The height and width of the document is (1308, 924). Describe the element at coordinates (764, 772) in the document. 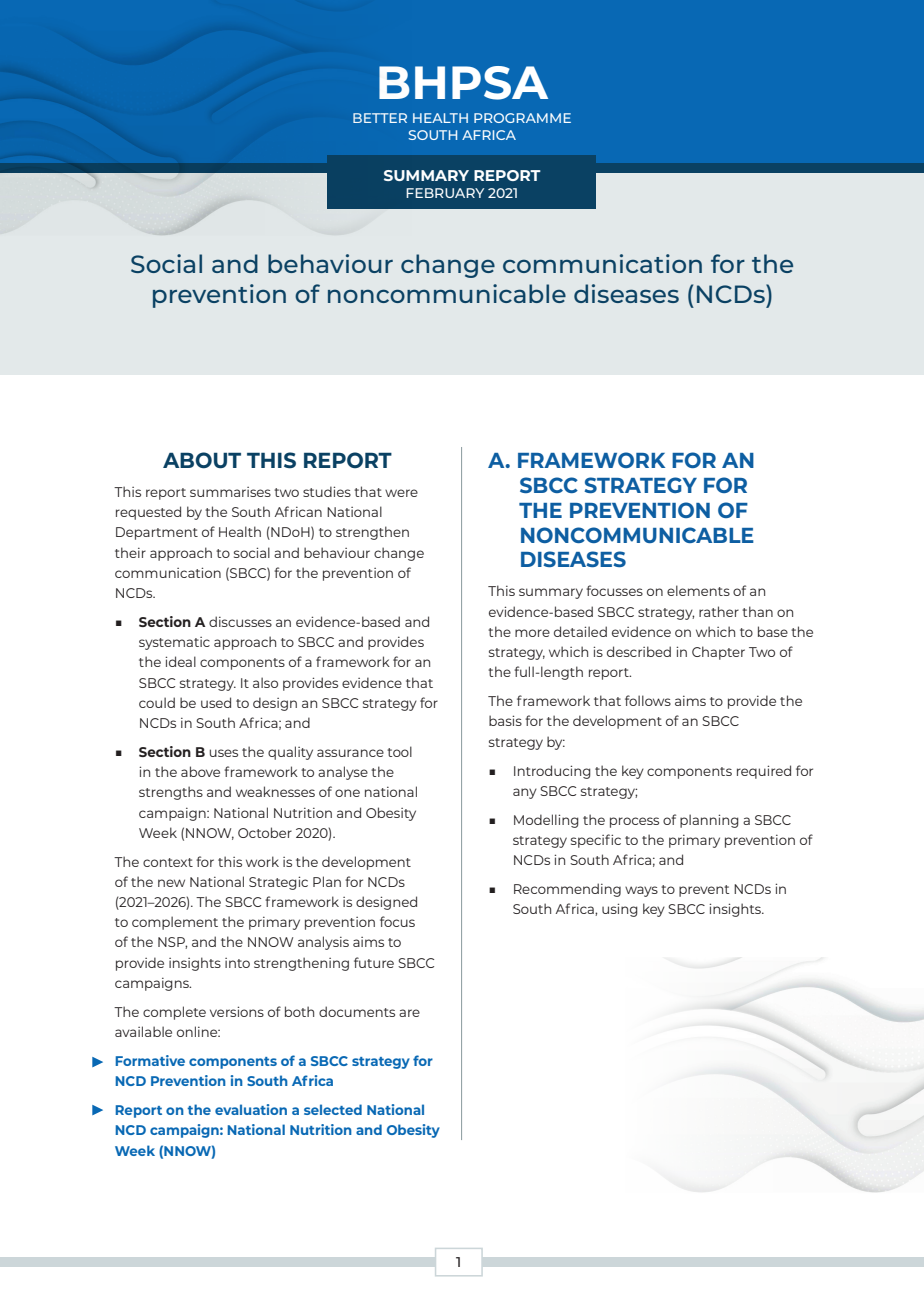

I see `required` at that location.
